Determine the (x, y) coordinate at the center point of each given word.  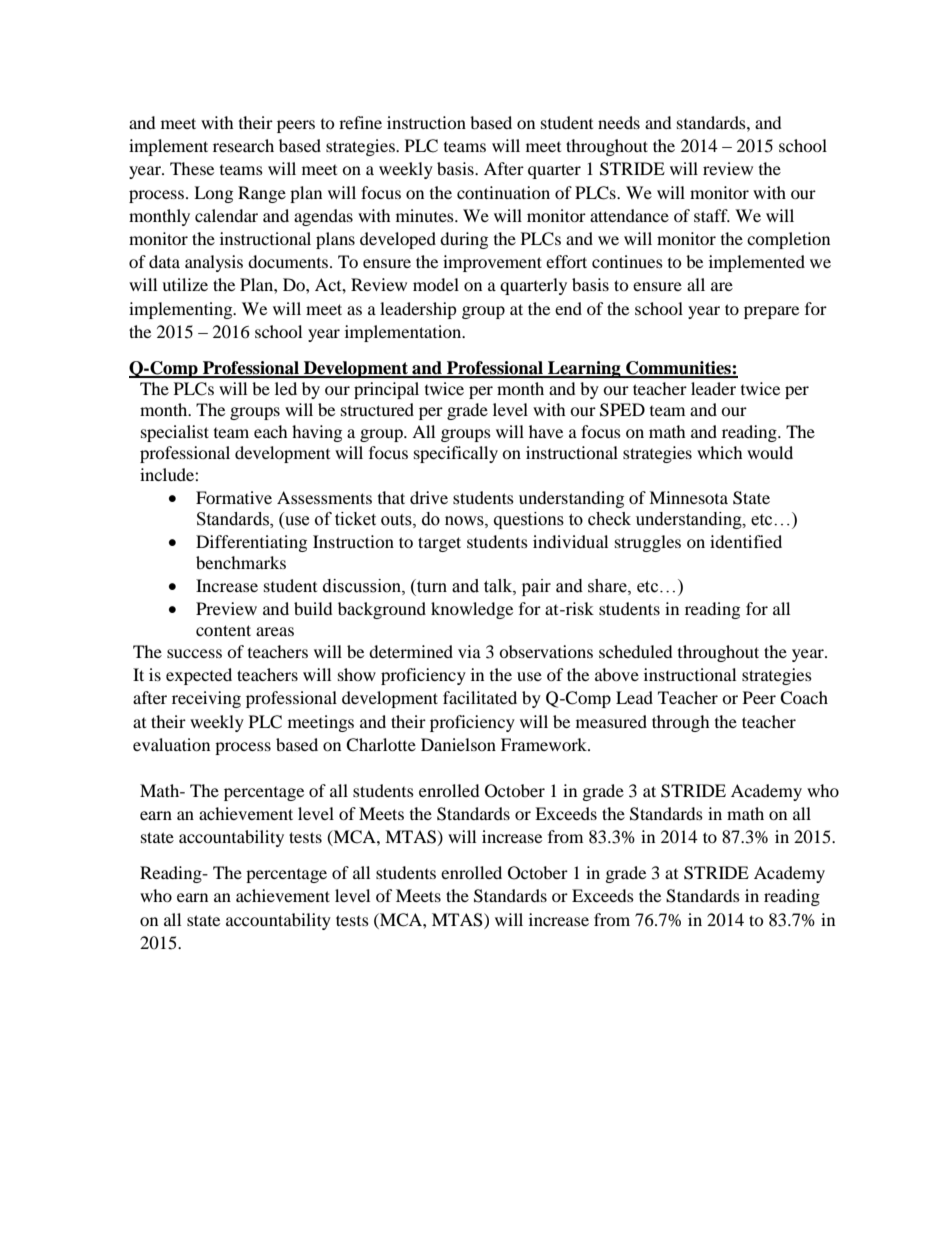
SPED (622, 410)
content (223, 630)
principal (386, 390)
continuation (503, 192)
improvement (492, 263)
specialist (175, 433)
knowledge (472, 610)
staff (712, 215)
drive (429, 497)
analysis (214, 263)
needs (619, 122)
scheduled (636, 651)
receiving (206, 699)
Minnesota (688, 497)
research (243, 145)
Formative (234, 497)
